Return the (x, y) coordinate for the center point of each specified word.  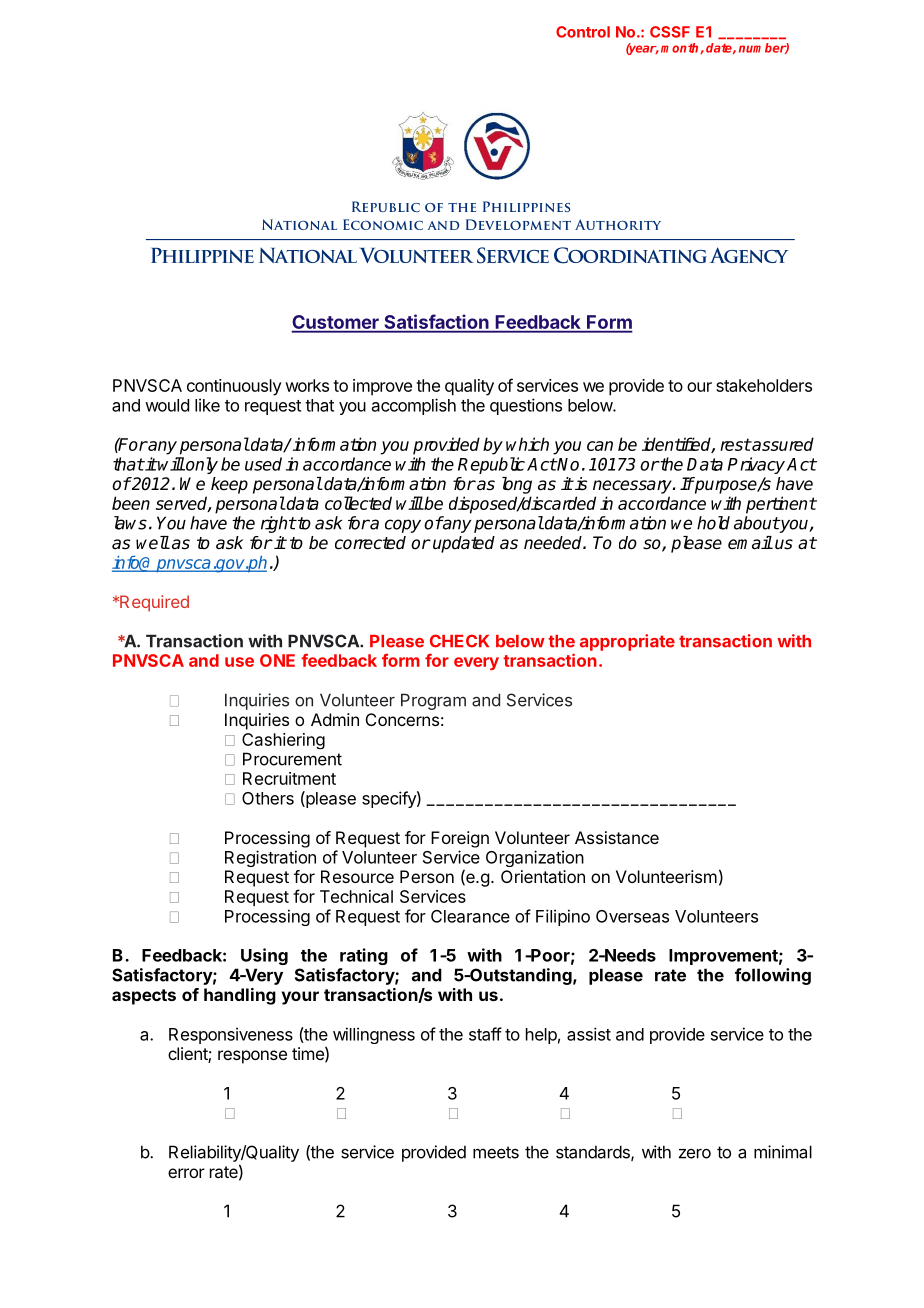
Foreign (460, 839)
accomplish (414, 406)
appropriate (627, 642)
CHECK (459, 641)
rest (735, 444)
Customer (336, 323)
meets (496, 1152)
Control (583, 32)
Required (153, 603)
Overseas (632, 916)
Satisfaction (436, 323)
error (186, 1173)
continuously (234, 387)
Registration (270, 858)
